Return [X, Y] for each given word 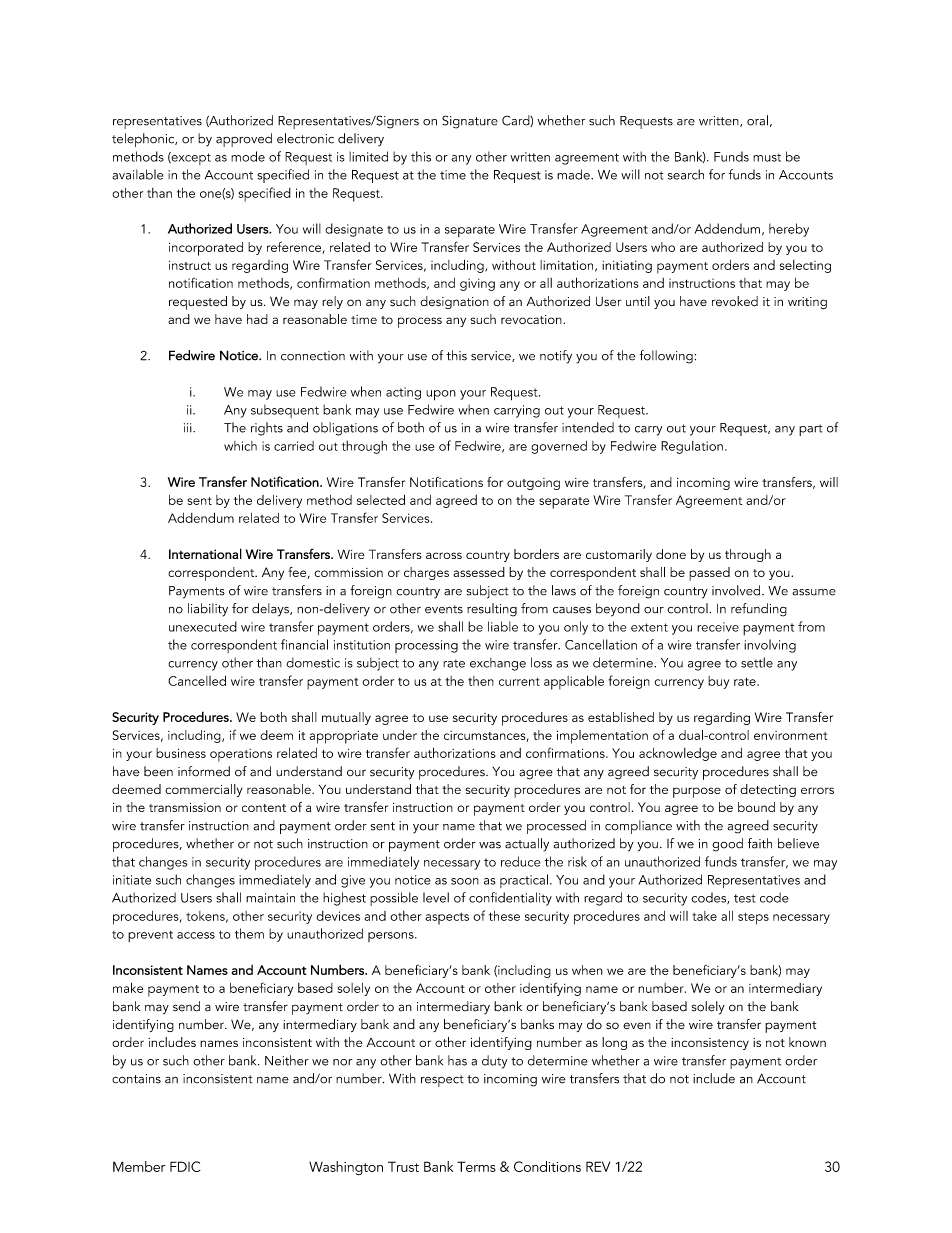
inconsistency [710, 1044]
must [767, 157]
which [240, 446]
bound [756, 807]
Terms [476, 1166]
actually [527, 845]
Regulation [692, 447]
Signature [470, 122]
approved [244, 140]
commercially [204, 790]
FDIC [185, 1166]
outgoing [533, 484]
